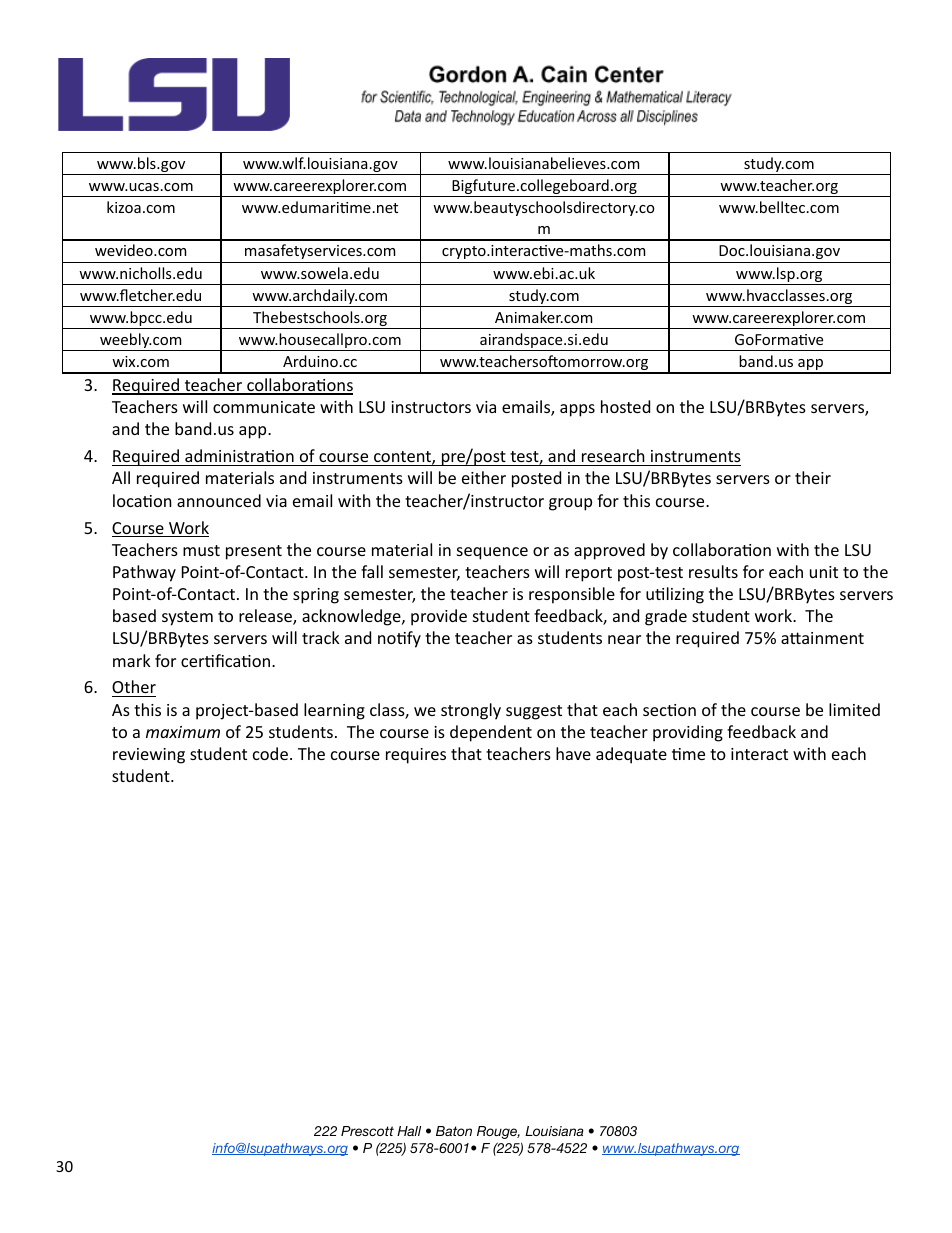  I want to click on providing, so click(688, 733).
